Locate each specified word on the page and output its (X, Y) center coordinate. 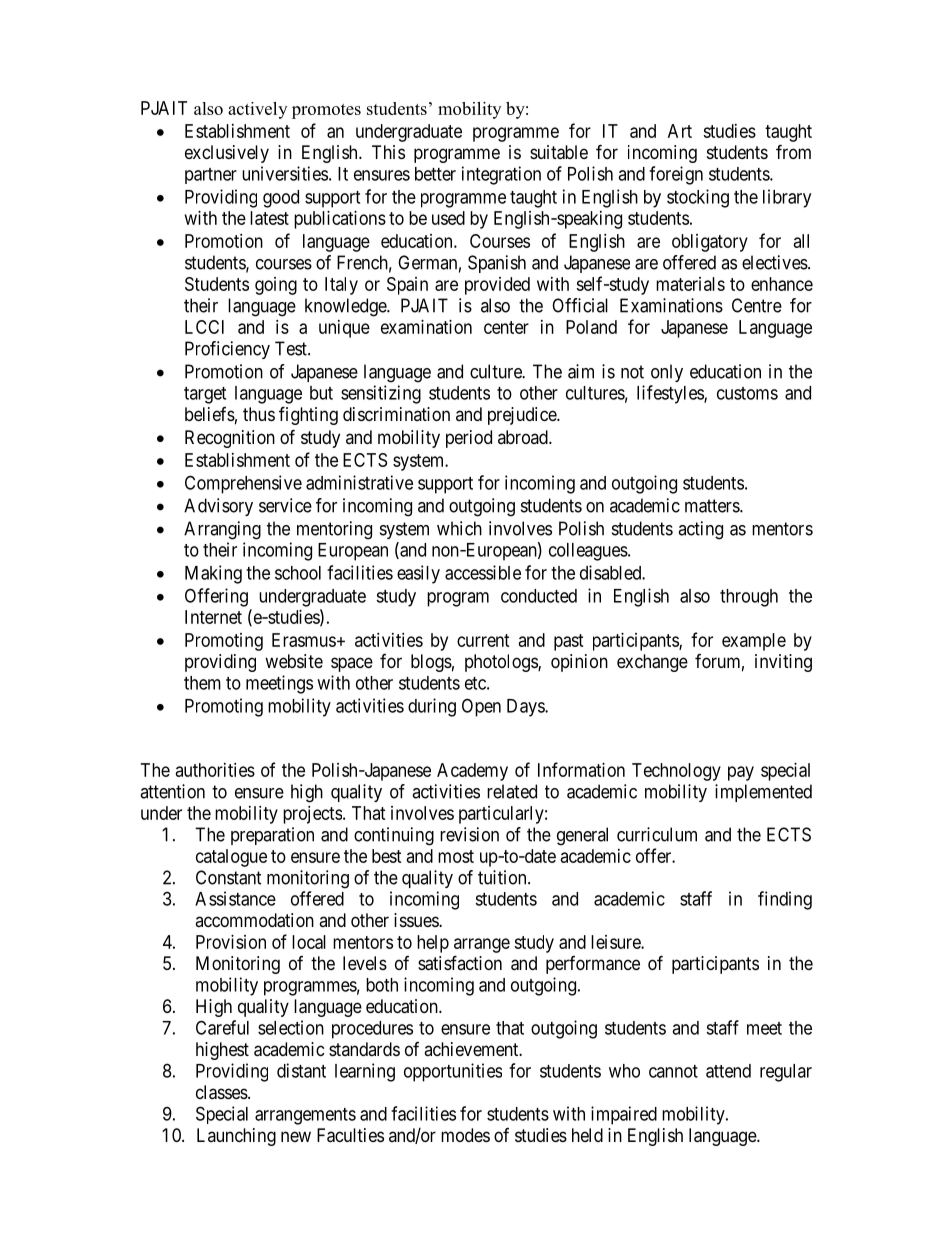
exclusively (227, 154)
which (459, 528)
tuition (503, 877)
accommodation (254, 920)
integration (501, 175)
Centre (757, 305)
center (506, 327)
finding (785, 900)
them (202, 683)
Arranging (222, 530)
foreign (676, 175)
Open (481, 707)
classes (222, 1092)
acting (700, 530)
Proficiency (227, 350)
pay (741, 773)
